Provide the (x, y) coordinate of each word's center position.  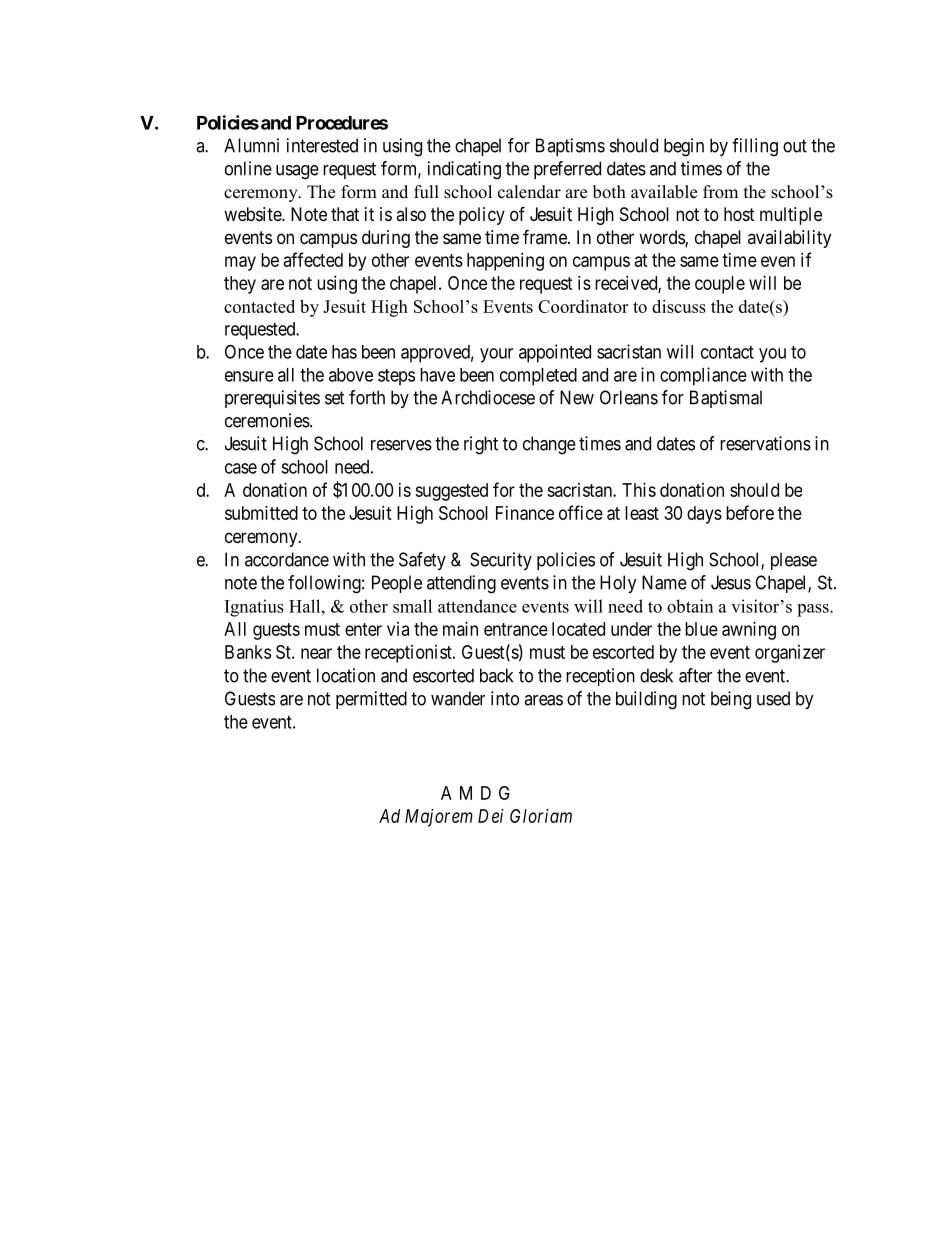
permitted (371, 700)
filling (755, 147)
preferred (567, 170)
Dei (491, 816)
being (731, 700)
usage (297, 172)
